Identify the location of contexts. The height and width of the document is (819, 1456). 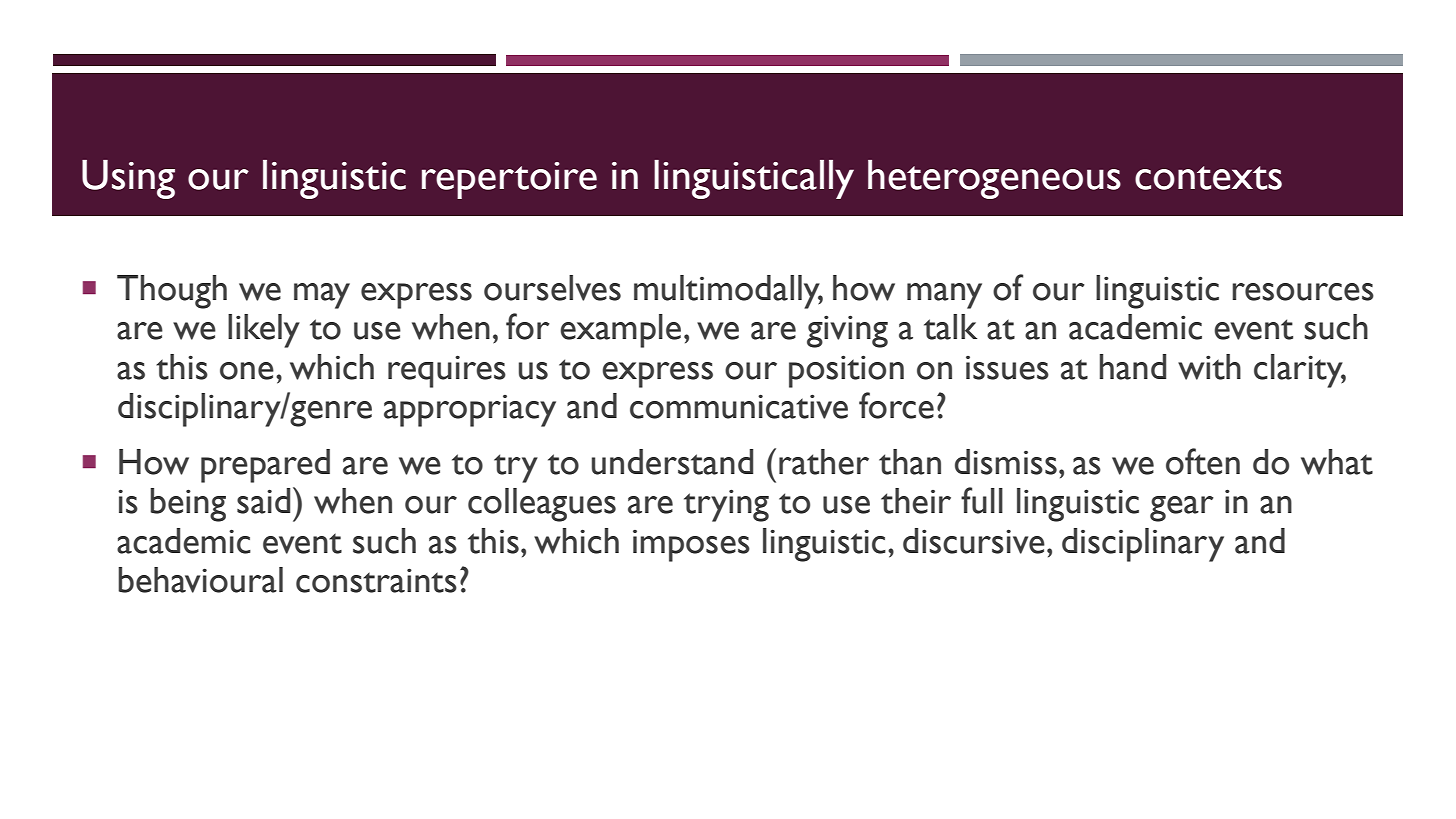
(1208, 178).
